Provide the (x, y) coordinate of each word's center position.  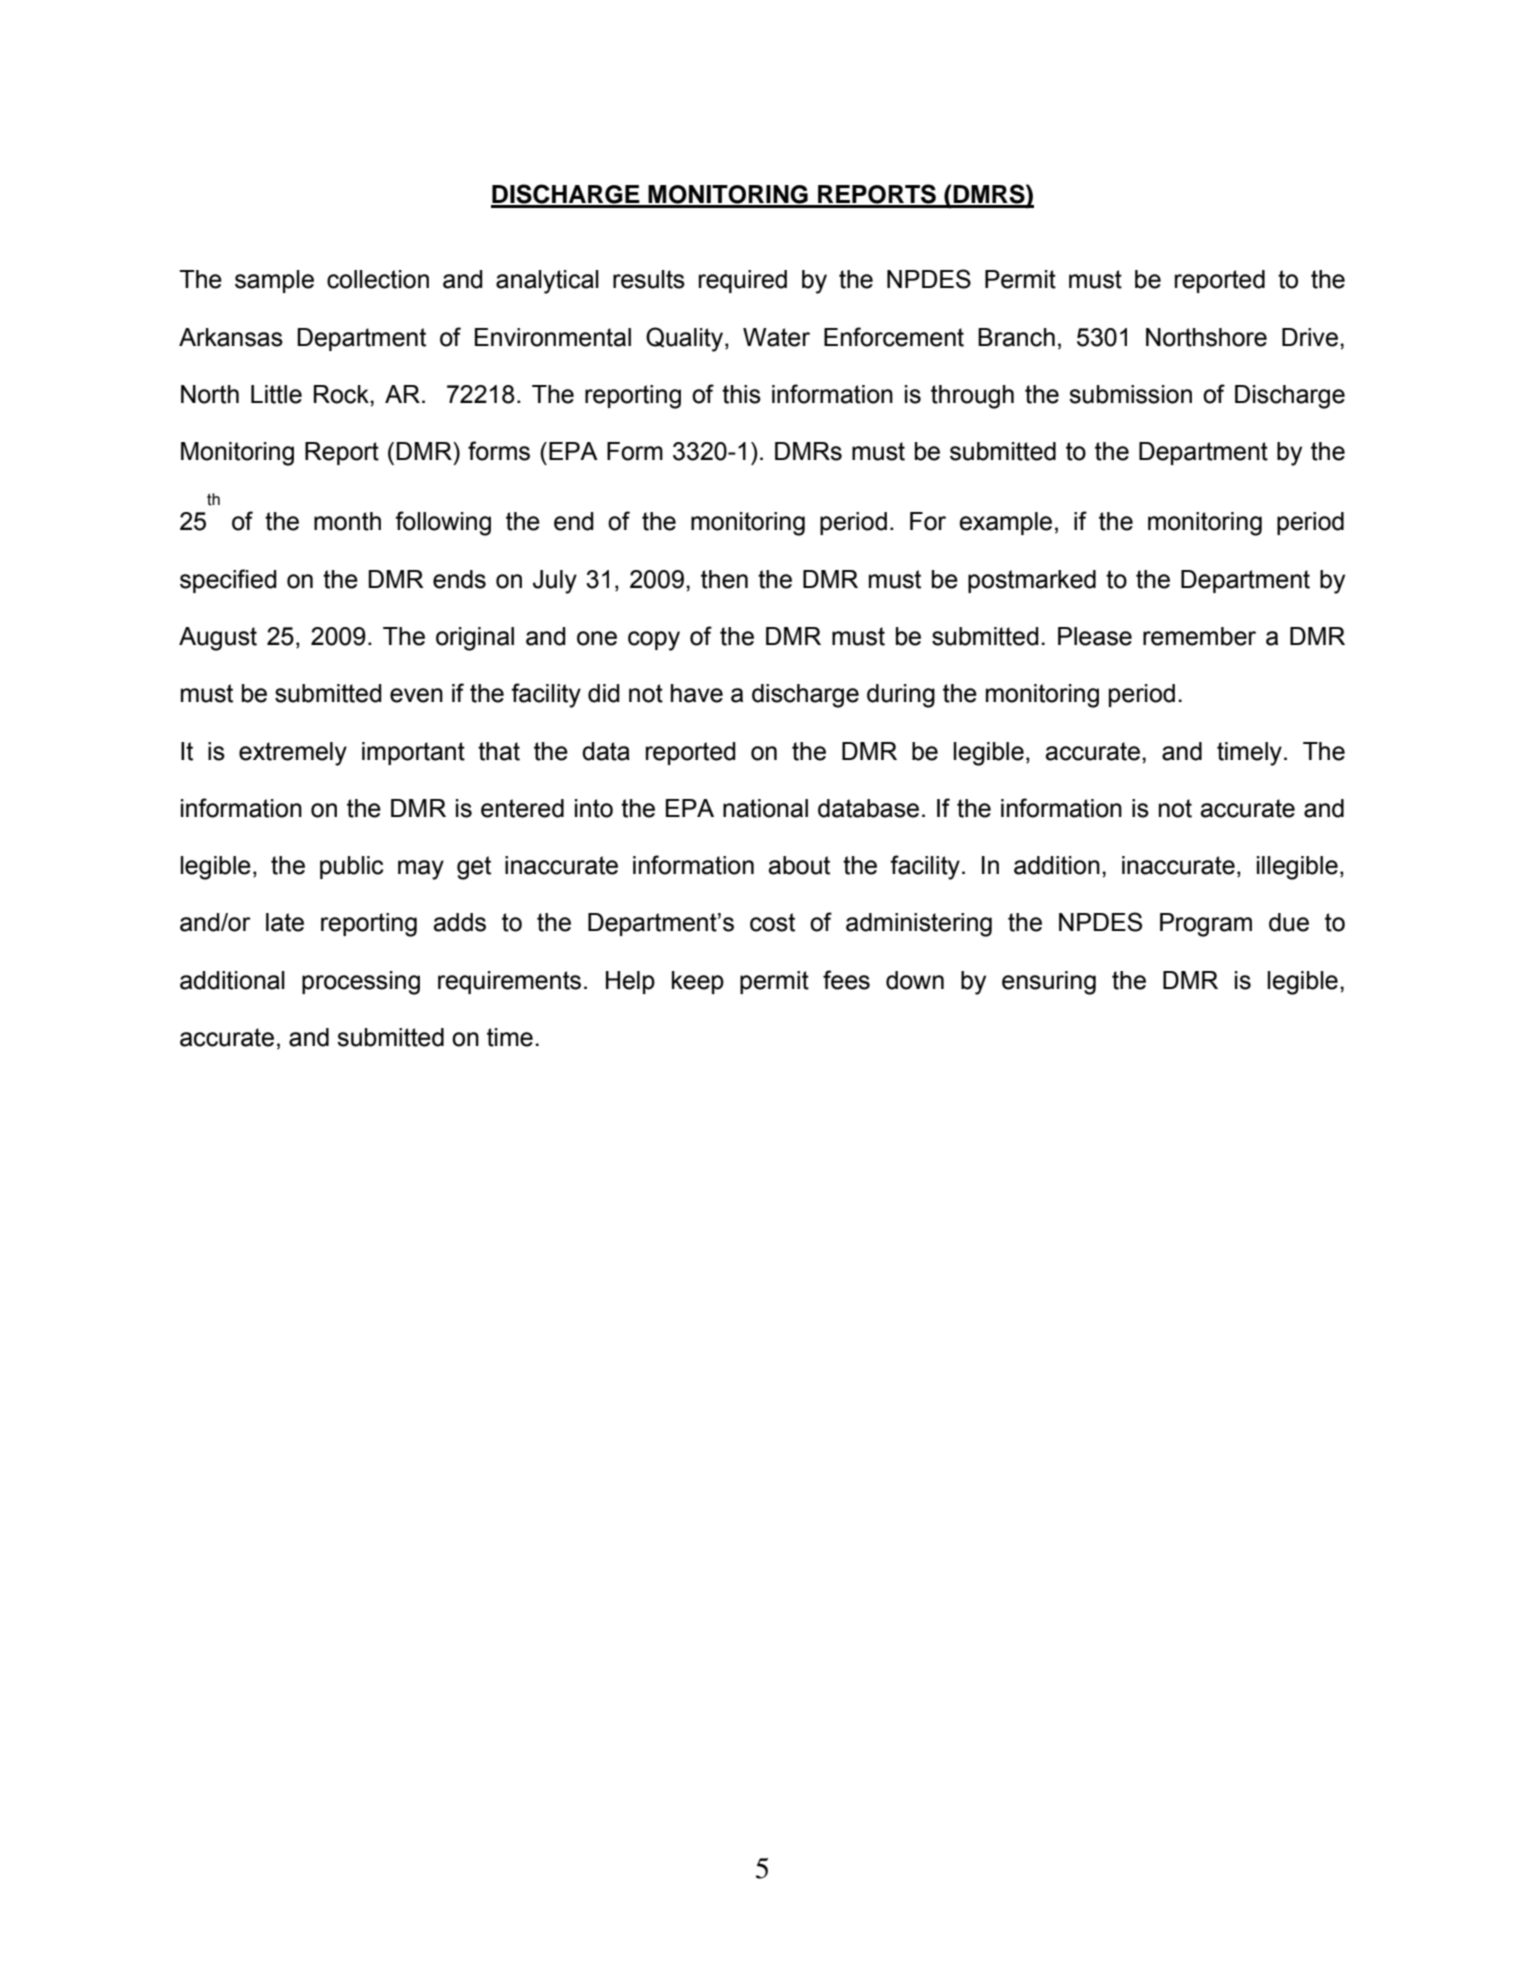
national (765, 808)
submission (1130, 394)
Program (1206, 925)
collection (378, 279)
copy (654, 641)
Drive (1310, 337)
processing (361, 983)
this (741, 394)
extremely (293, 754)
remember (1199, 636)
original (475, 639)
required (743, 281)
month (347, 521)
